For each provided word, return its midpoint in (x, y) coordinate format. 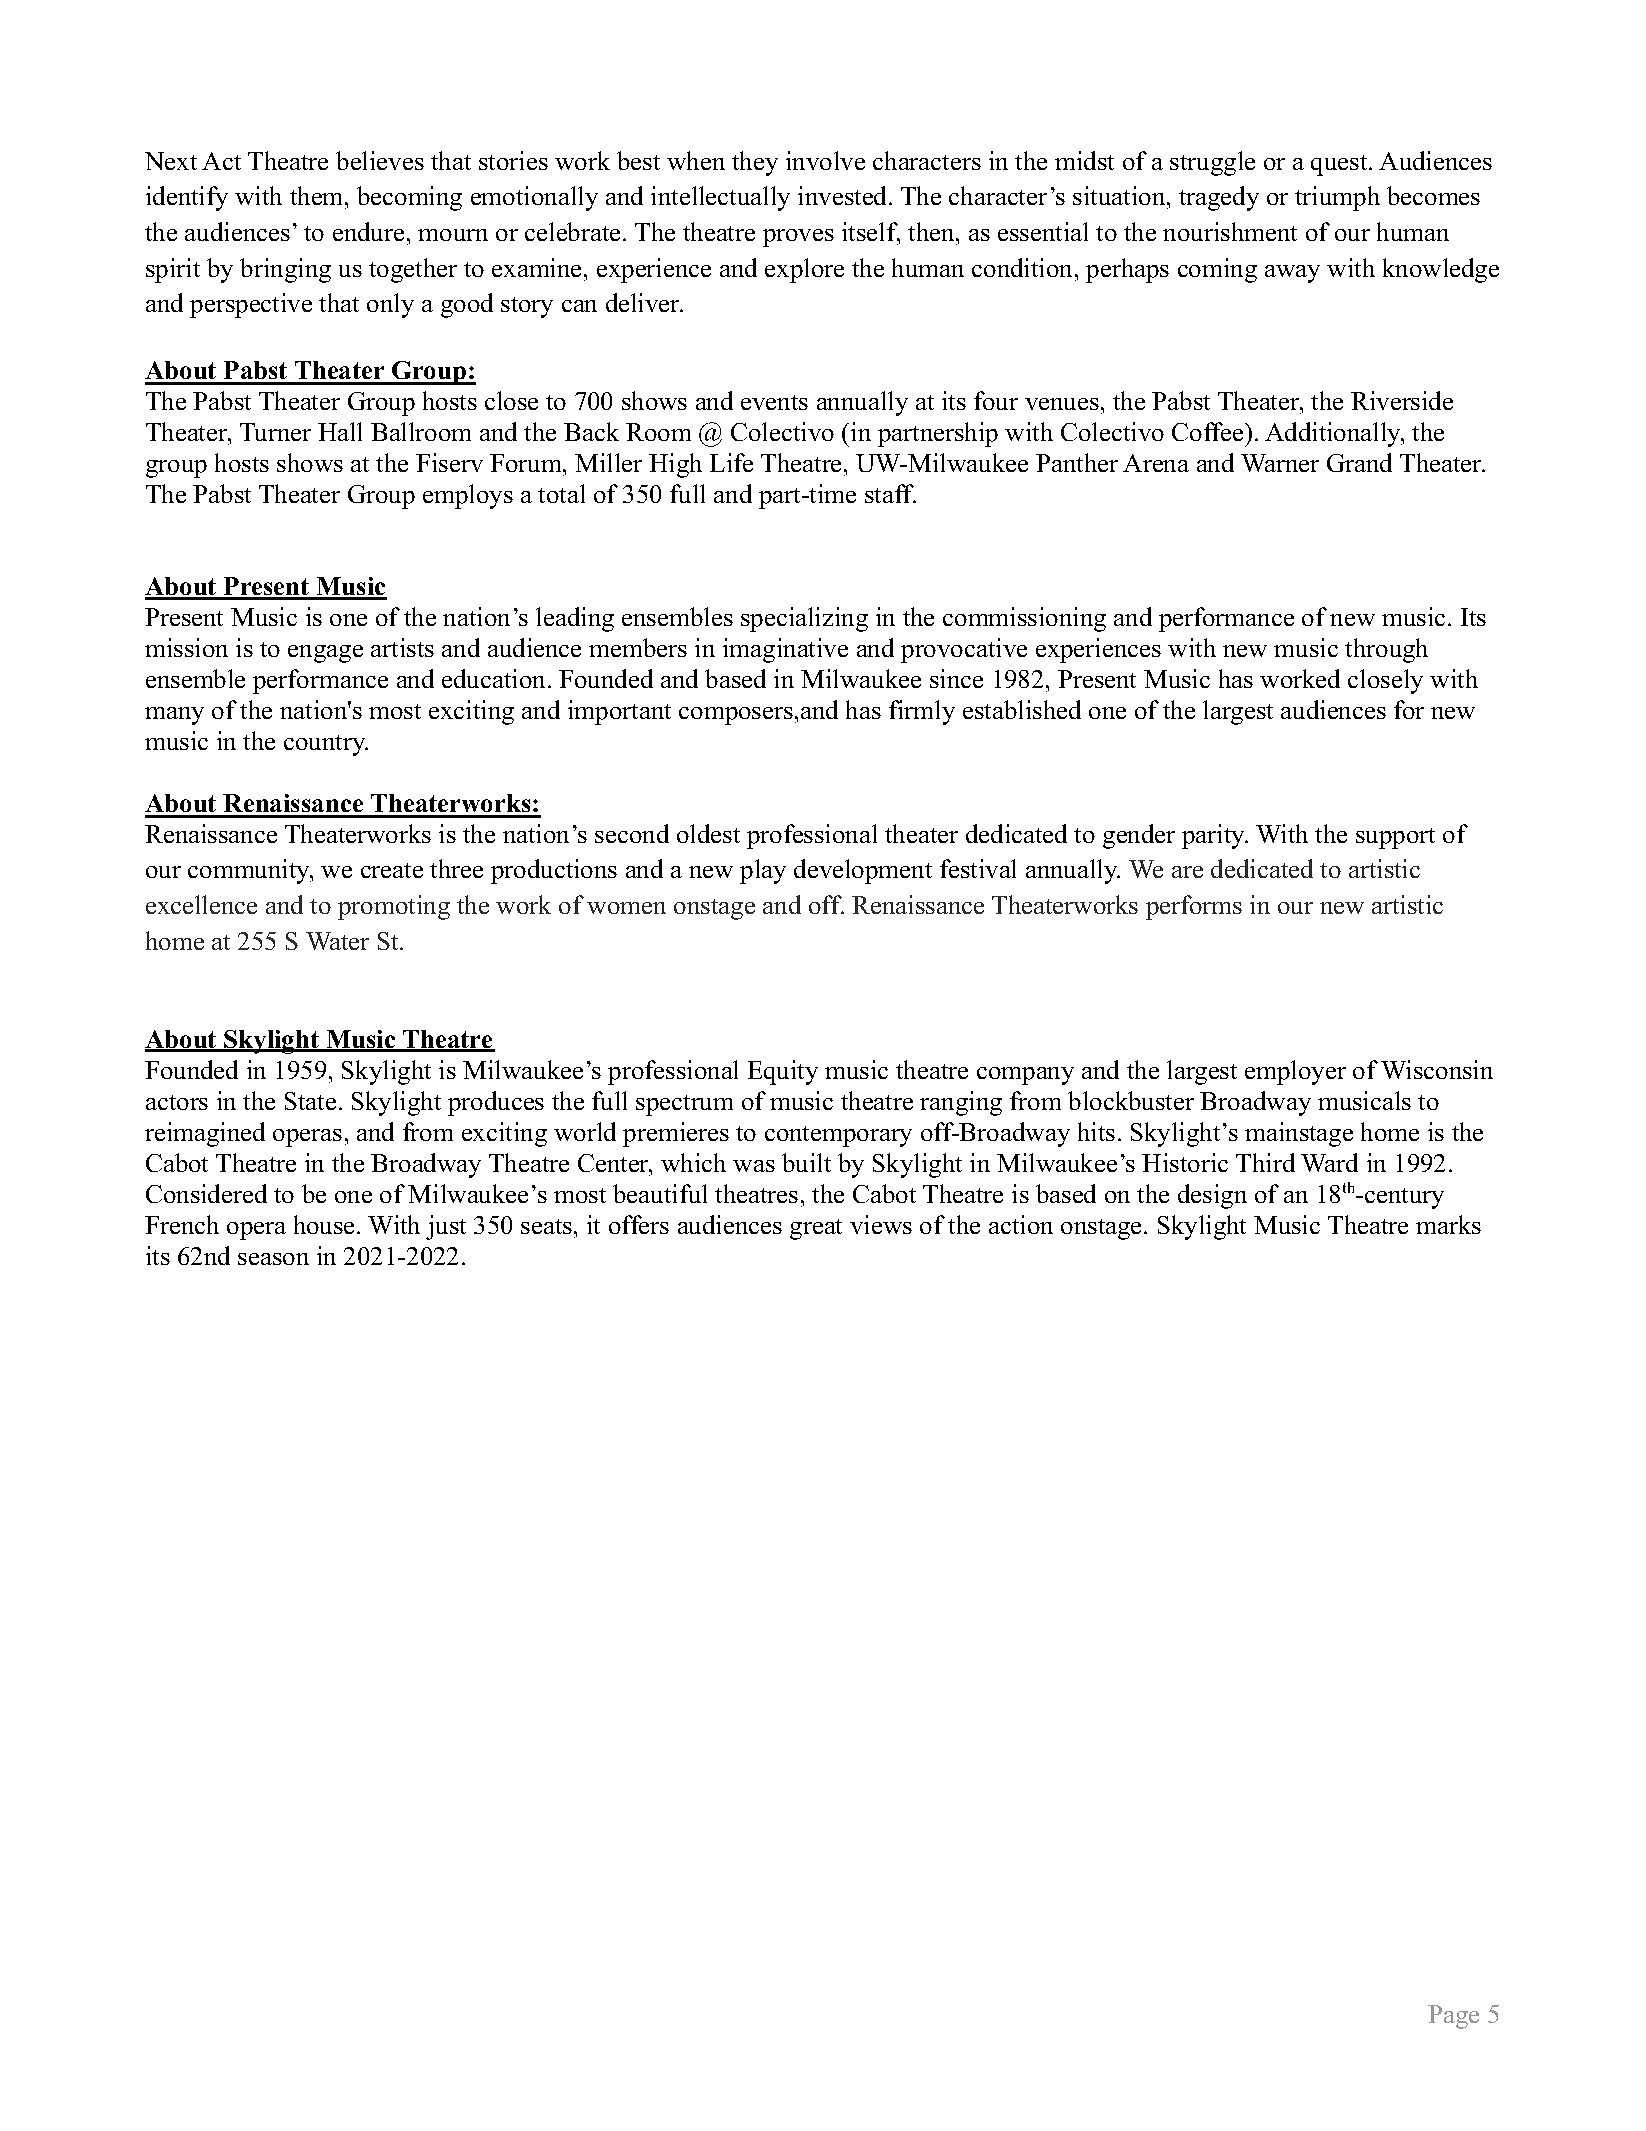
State (310, 1101)
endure (368, 231)
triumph (1337, 198)
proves (798, 238)
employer (1295, 1072)
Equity (783, 1072)
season (273, 1259)
